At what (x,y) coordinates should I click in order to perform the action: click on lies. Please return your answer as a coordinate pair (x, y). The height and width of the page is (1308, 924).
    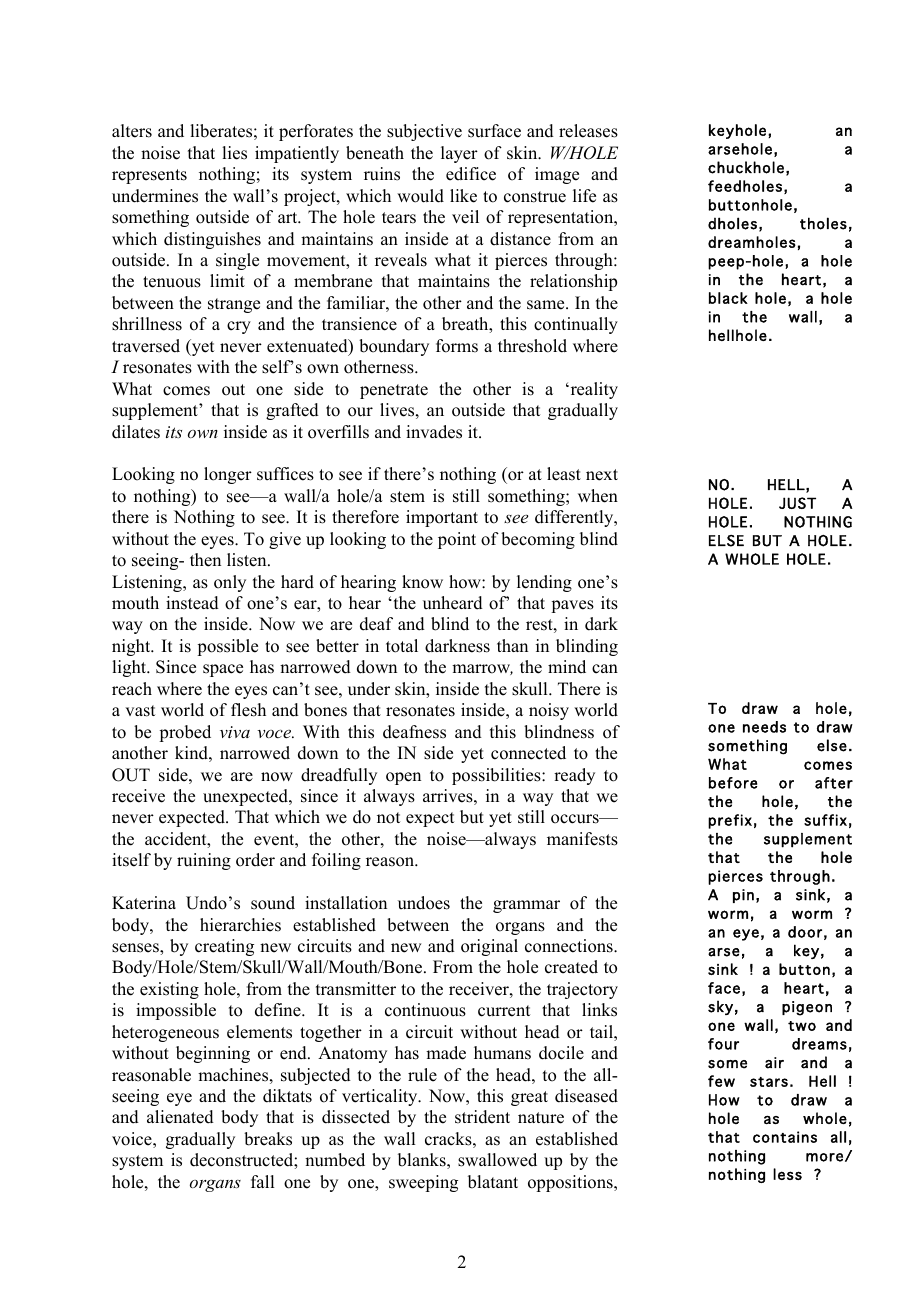
    Looking at the image, I should click on (234, 153).
